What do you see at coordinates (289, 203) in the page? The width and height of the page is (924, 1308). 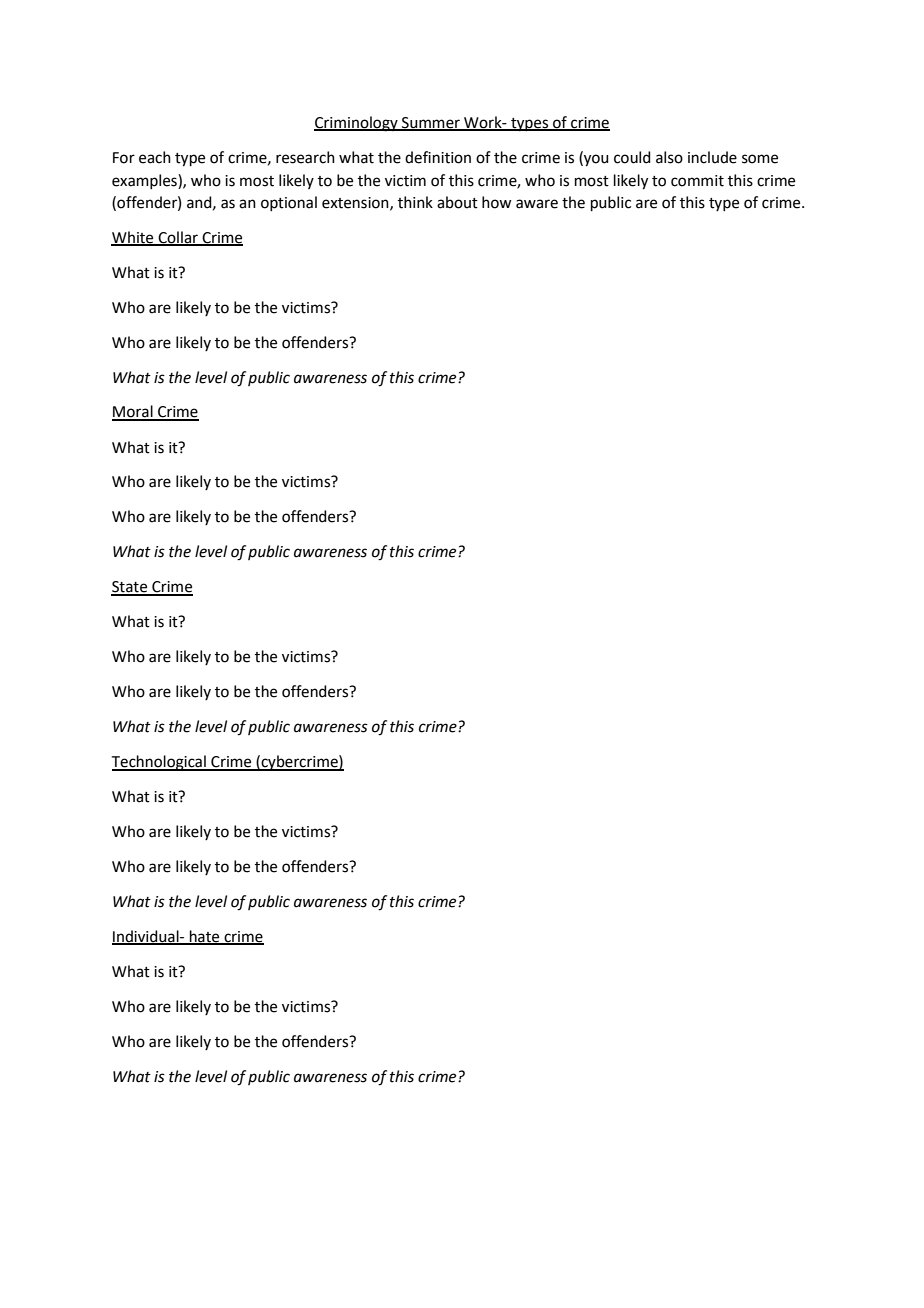 I see `optional` at bounding box center [289, 203].
